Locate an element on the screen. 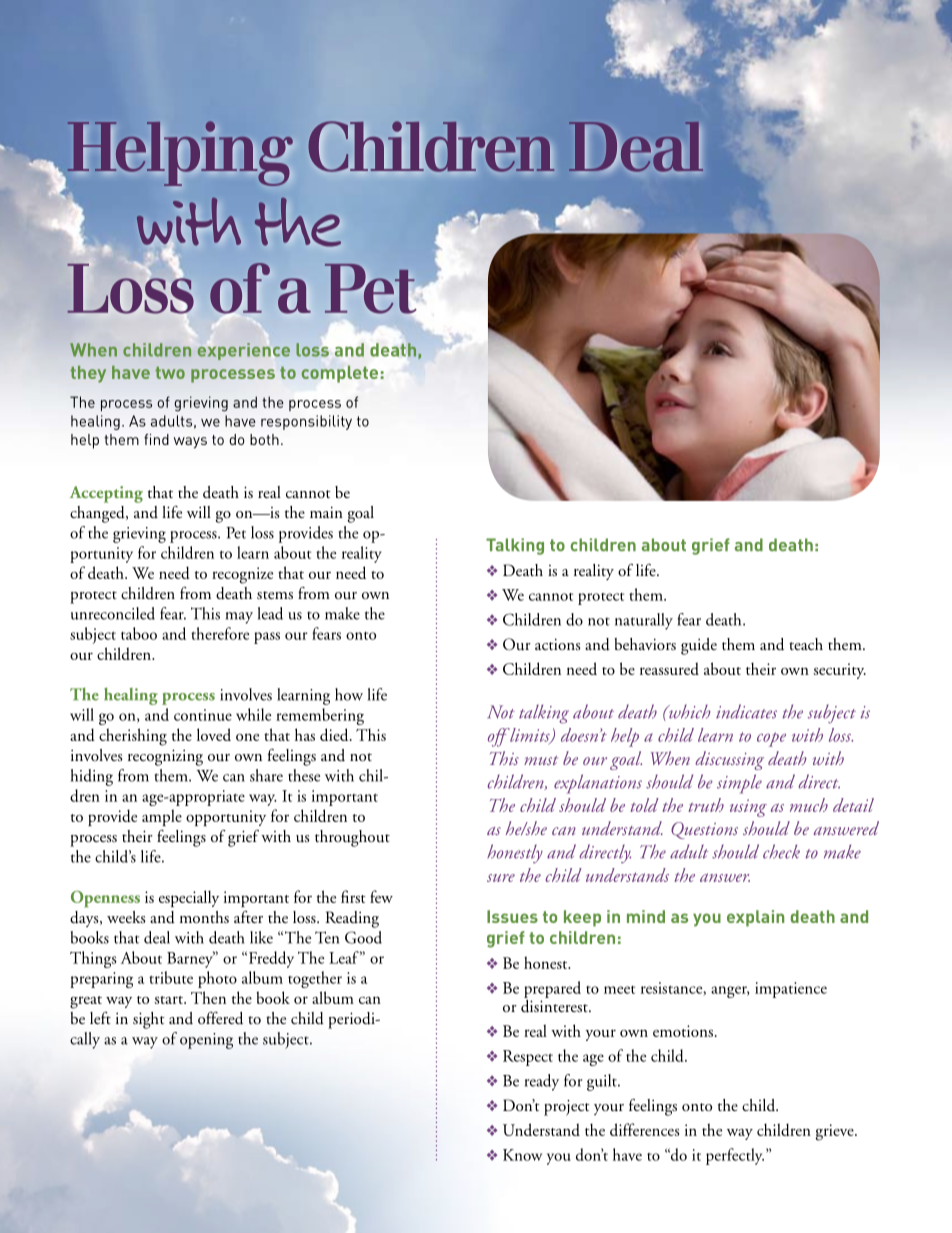 Image resolution: width=952 pixels, height=1233 pixels. complete is located at coordinates (339, 374).
